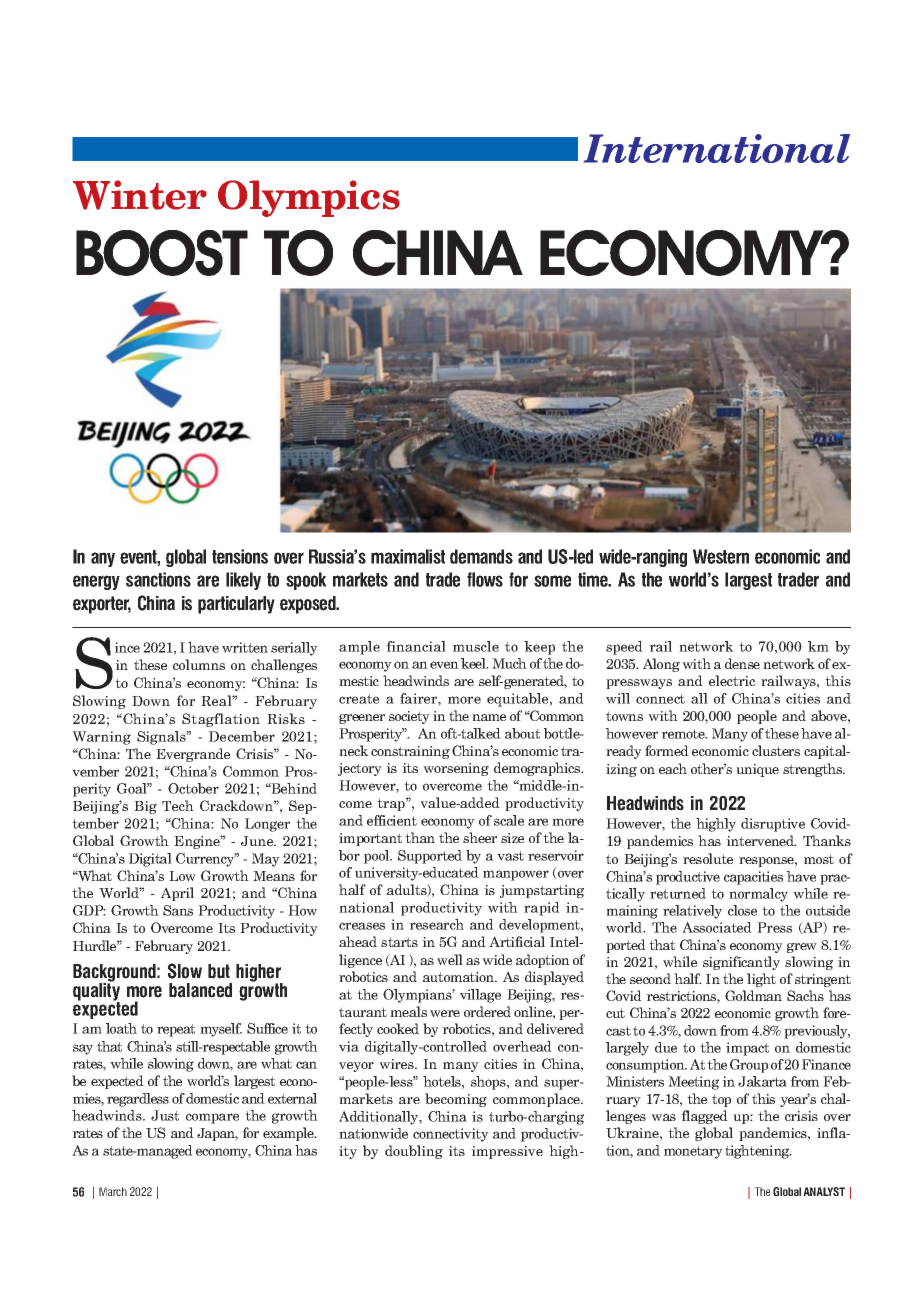 This screenshot has height=1308, width=924. I want to click on written, so click(245, 647).
